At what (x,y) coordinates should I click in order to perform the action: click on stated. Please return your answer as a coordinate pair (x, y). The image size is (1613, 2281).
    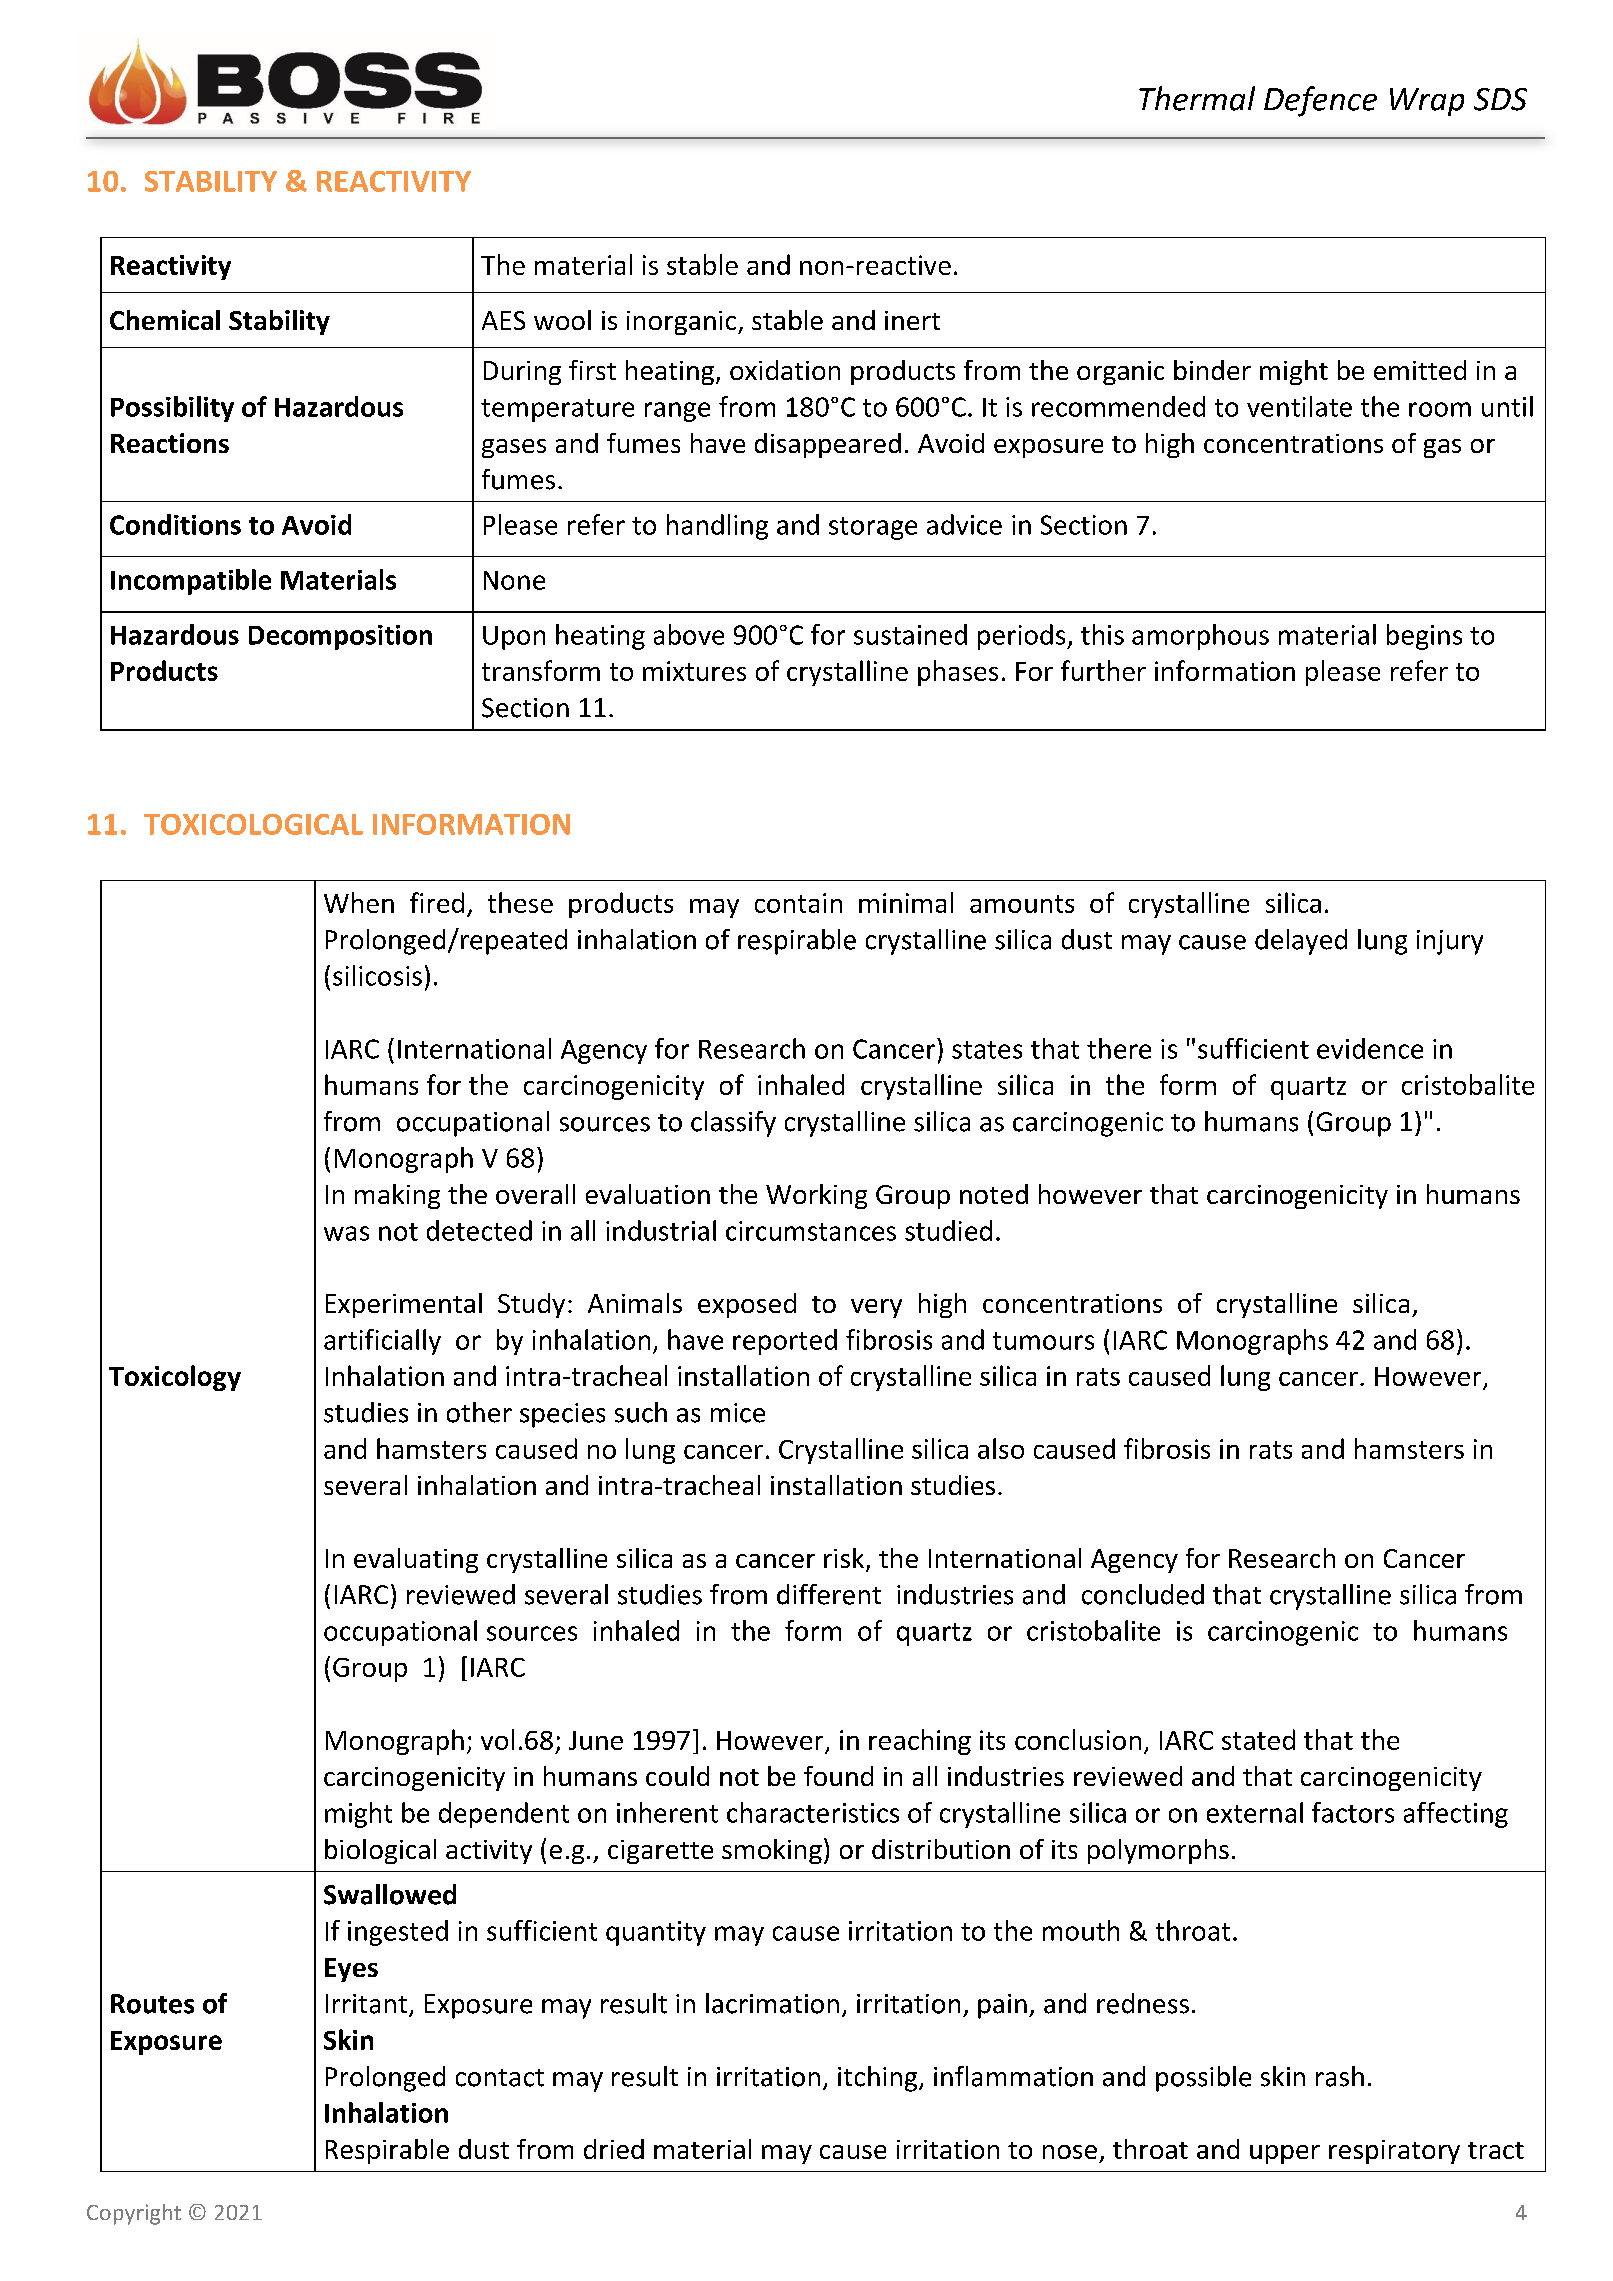
    Looking at the image, I should click on (1258, 1739).
